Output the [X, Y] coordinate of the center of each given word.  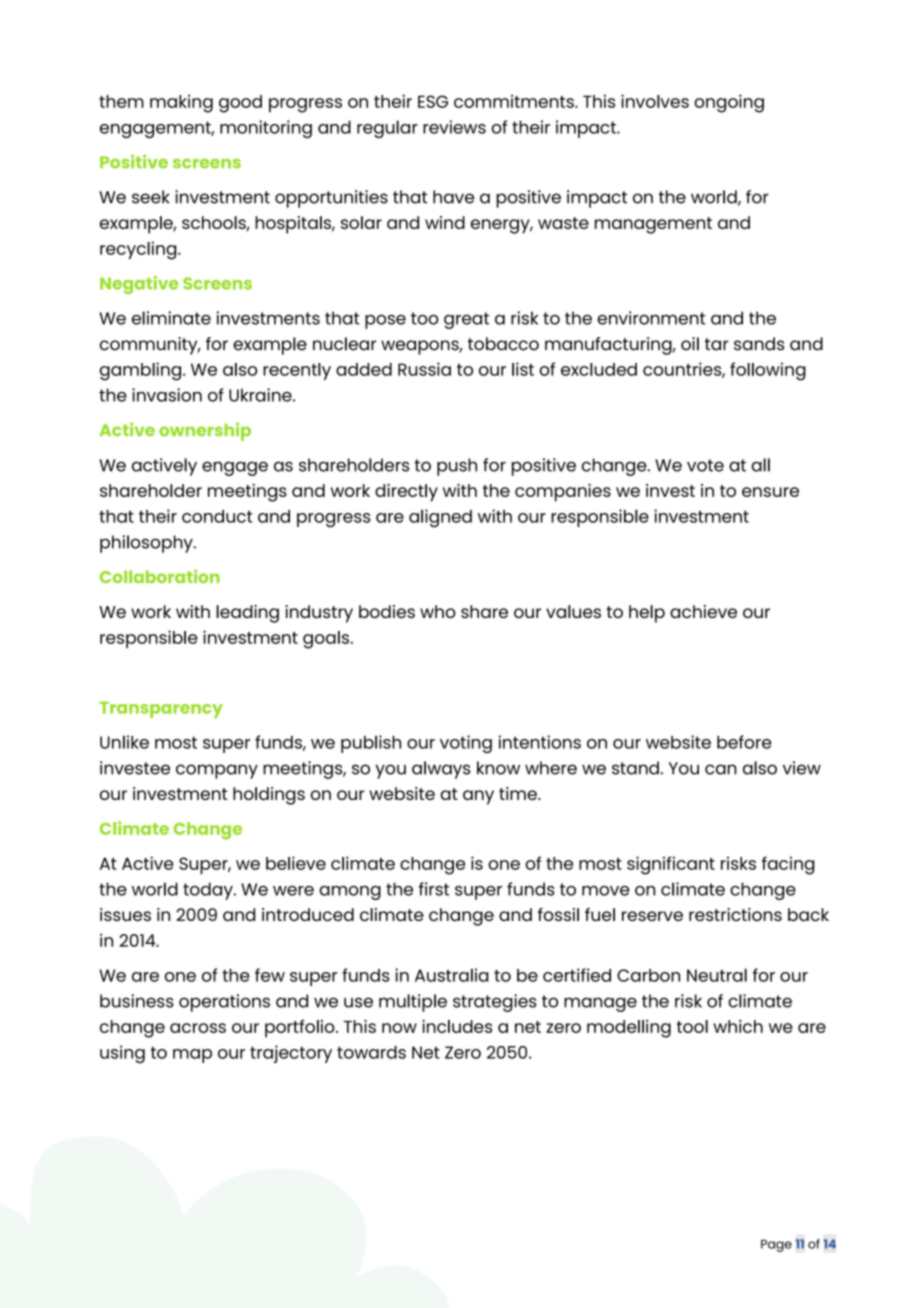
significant [671, 865]
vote [705, 465]
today [209, 891]
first [434, 889]
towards [371, 1052]
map [192, 1056]
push [457, 467]
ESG [433, 101]
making [181, 103]
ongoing [729, 103]
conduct [217, 516]
